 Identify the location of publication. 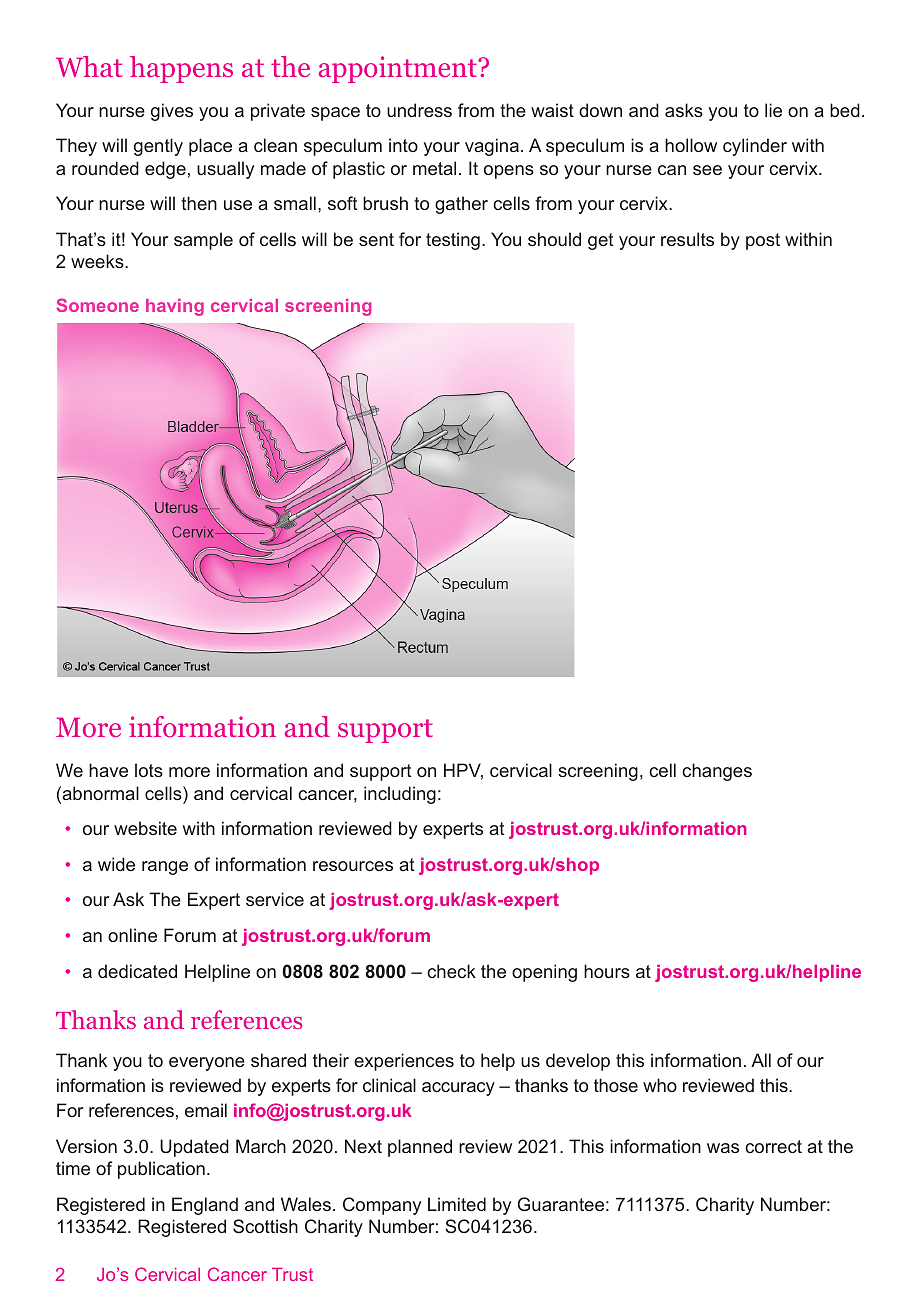
(161, 1170).
